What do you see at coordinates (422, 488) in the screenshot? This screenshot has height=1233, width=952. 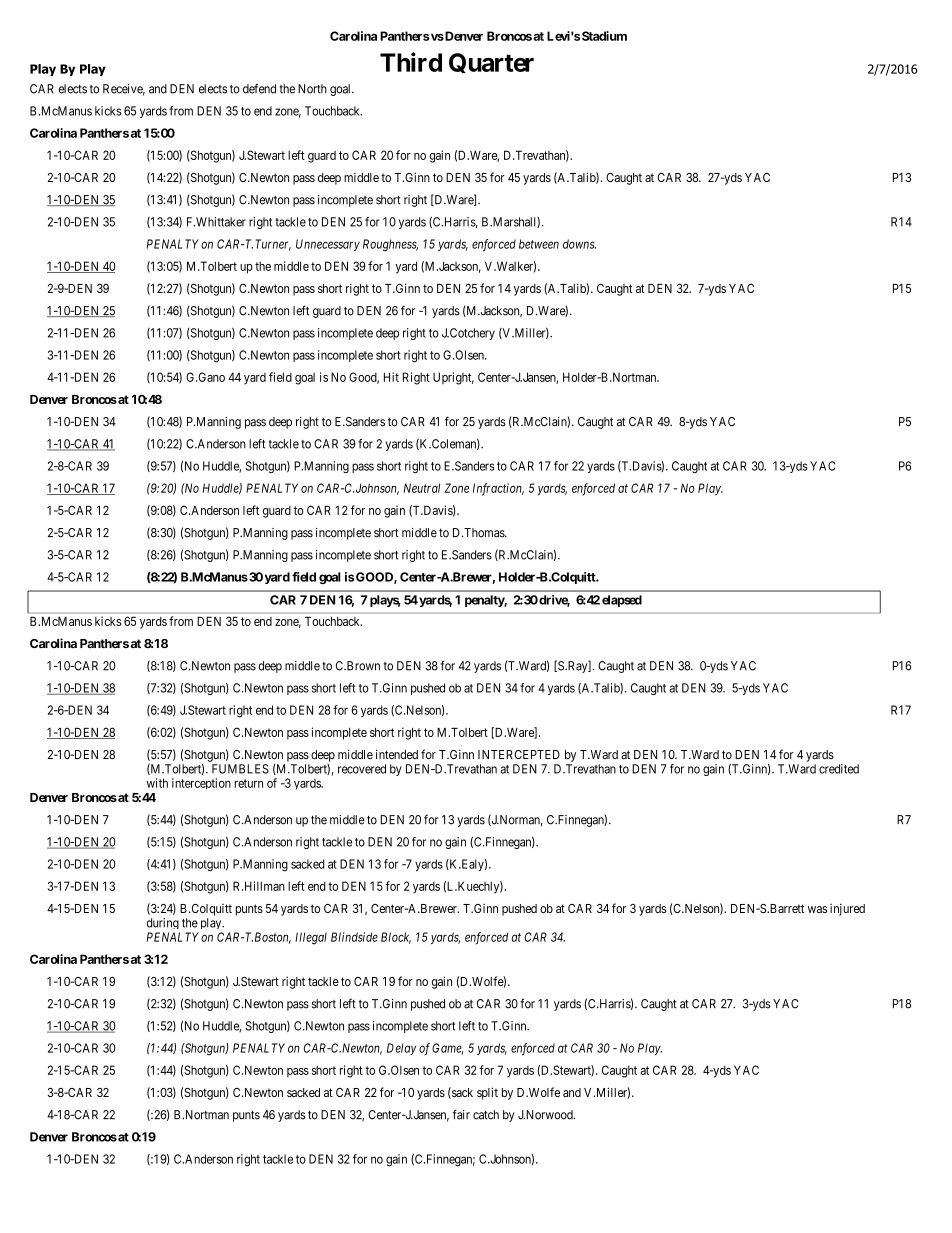 I see `Neutral` at bounding box center [422, 488].
